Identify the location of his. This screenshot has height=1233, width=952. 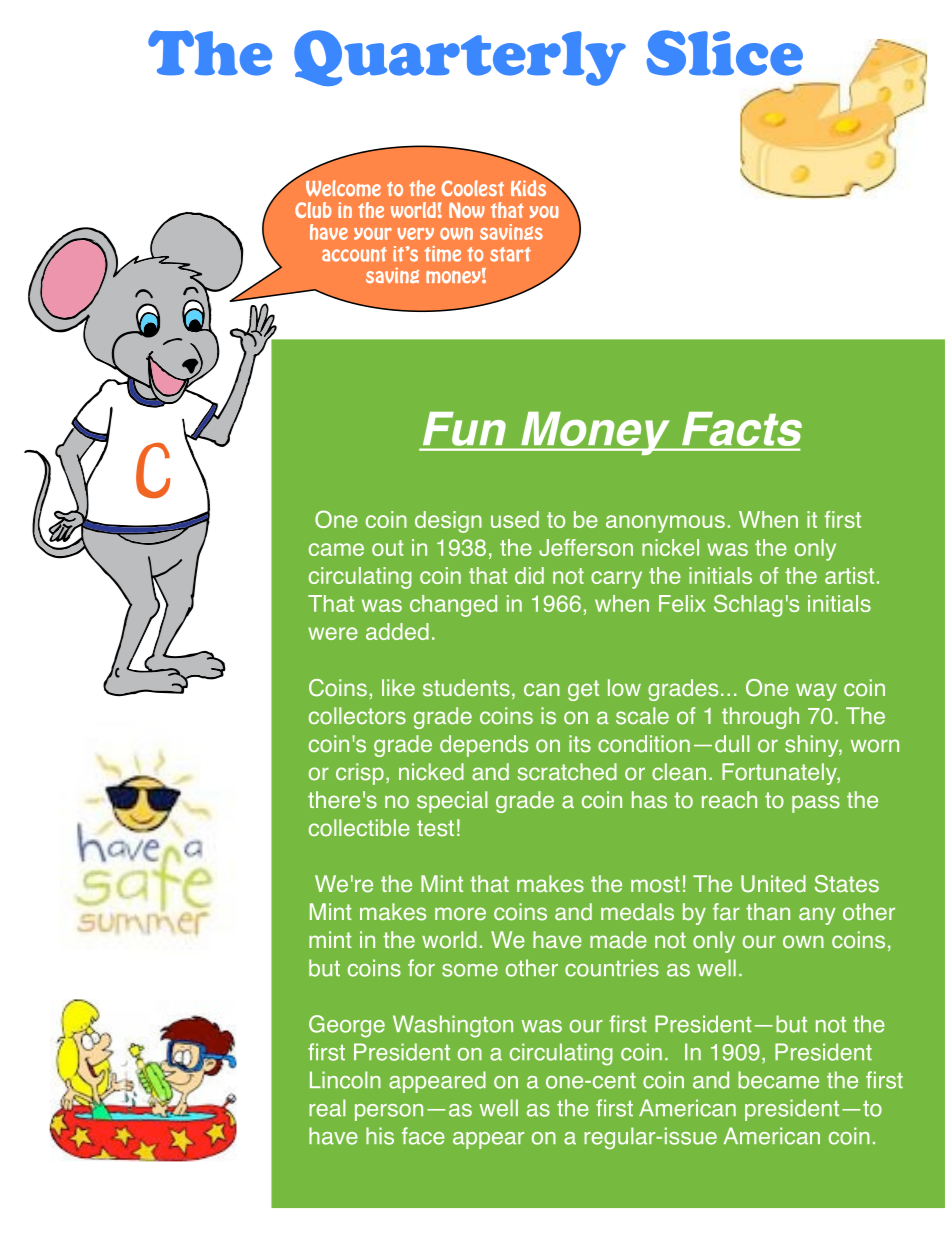
(380, 1136).
